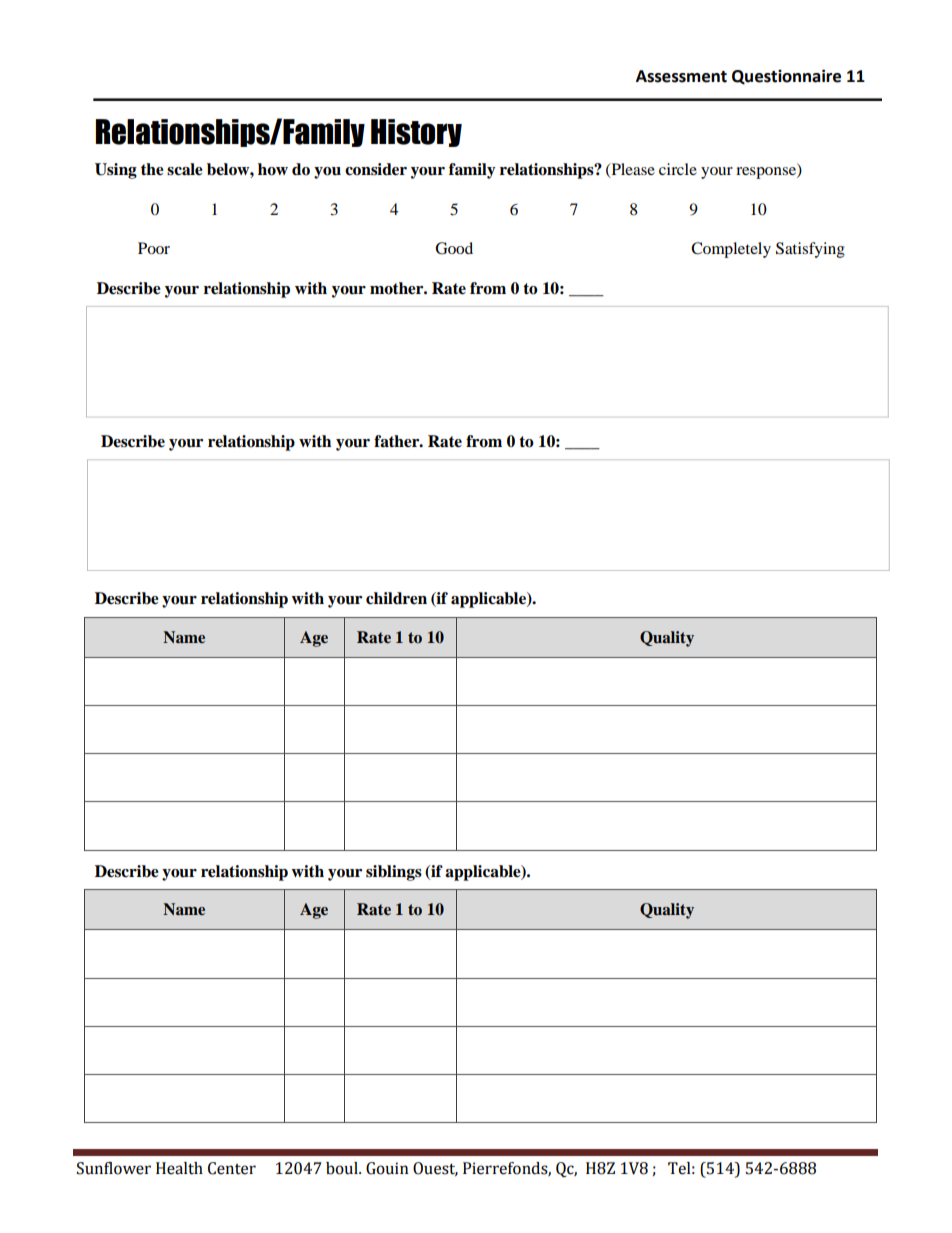 Image resolution: width=952 pixels, height=1233 pixels. What do you see at coordinates (678, 169) in the document?
I see `circle` at bounding box center [678, 169].
